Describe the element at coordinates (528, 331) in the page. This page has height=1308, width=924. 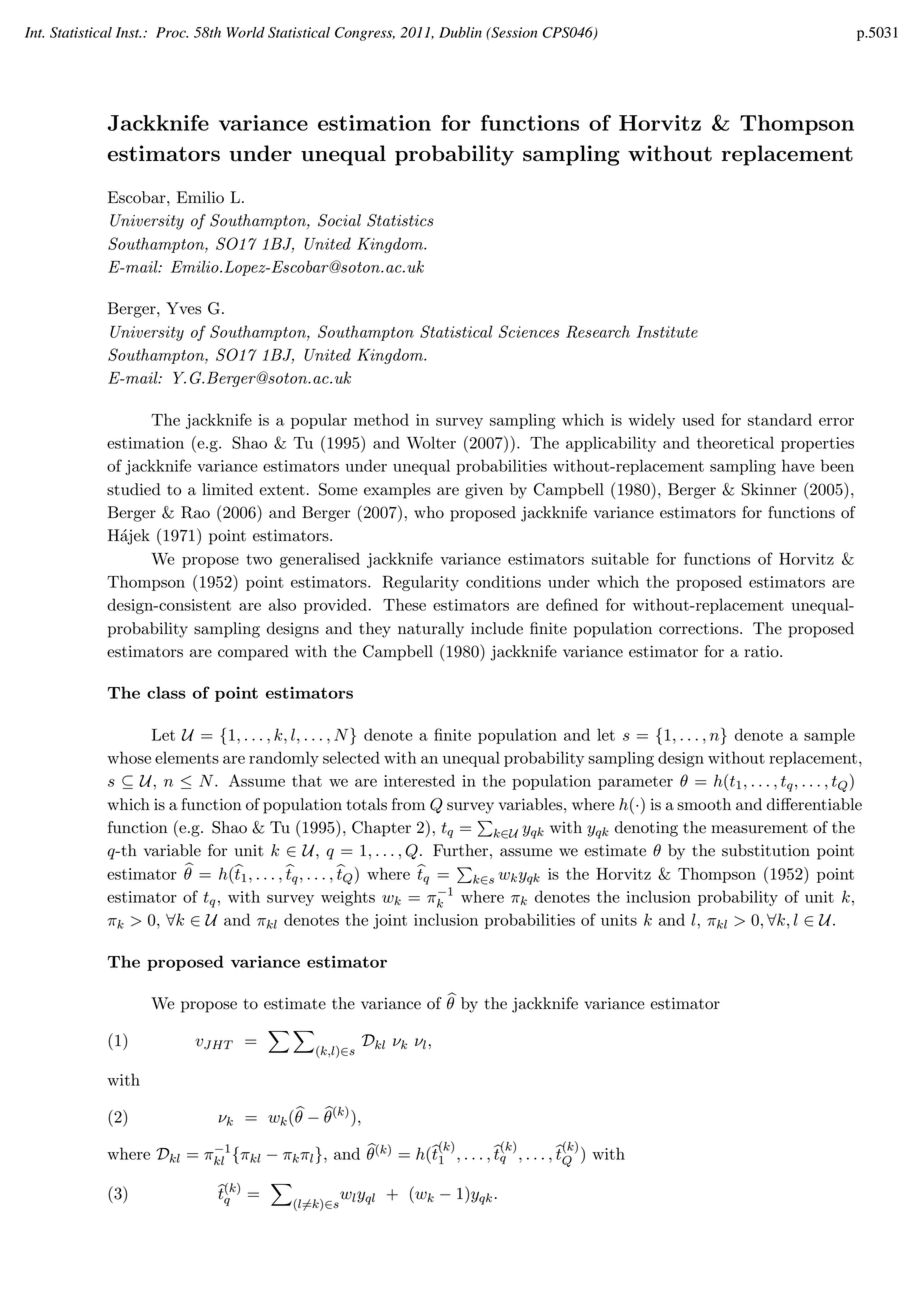
I see `Sciences` at that location.
